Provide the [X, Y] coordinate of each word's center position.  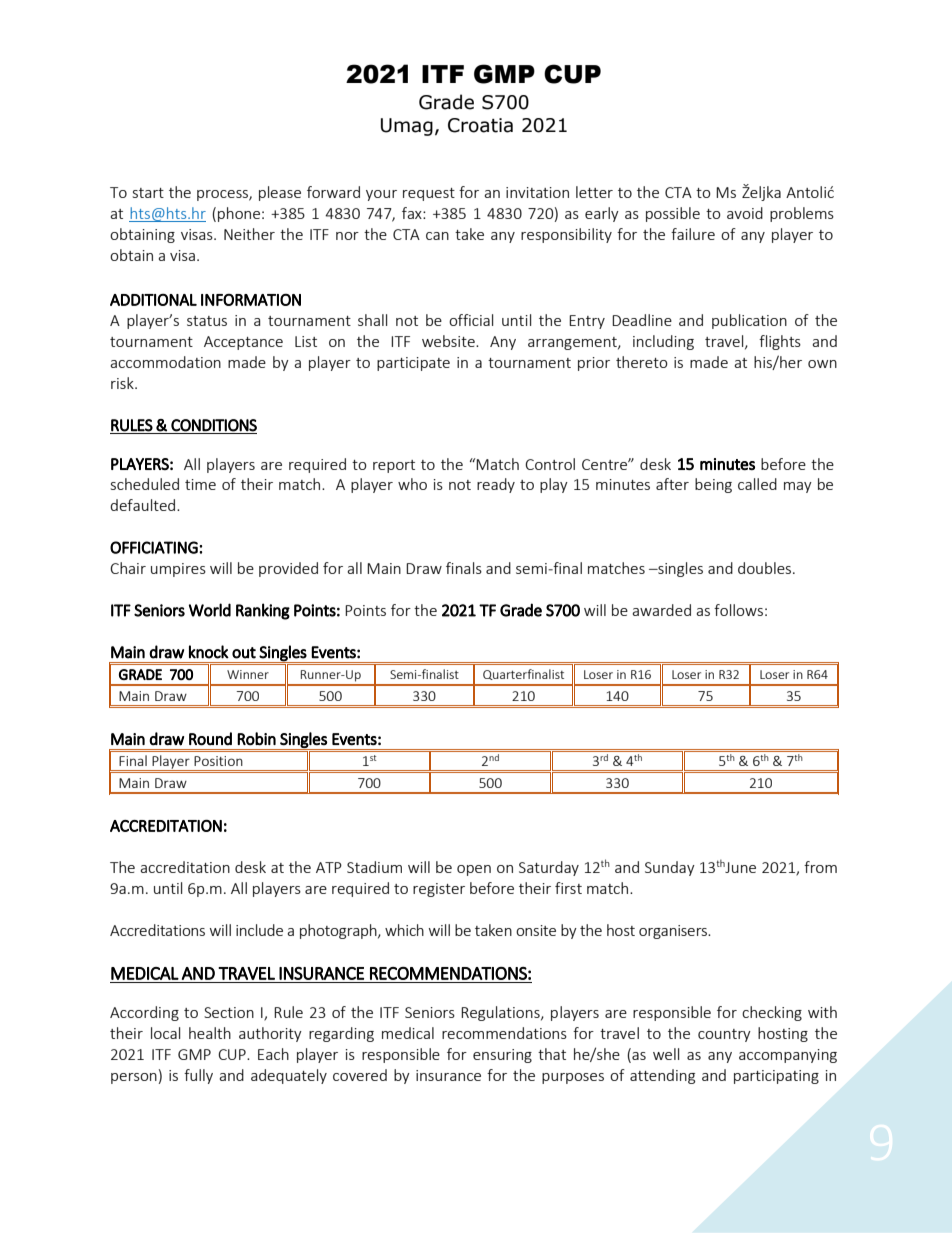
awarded [661, 610]
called [757, 484]
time [200, 484]
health [210, 1033]
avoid [745, 213]
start [148, 193]
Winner [248, 674]
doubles [766, 568]
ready [496, 485]
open [474, 870]
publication [749, 321]
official [471, 320]
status [207, 321]
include [259, 930]
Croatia [480, 125]
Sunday [670, 868]
